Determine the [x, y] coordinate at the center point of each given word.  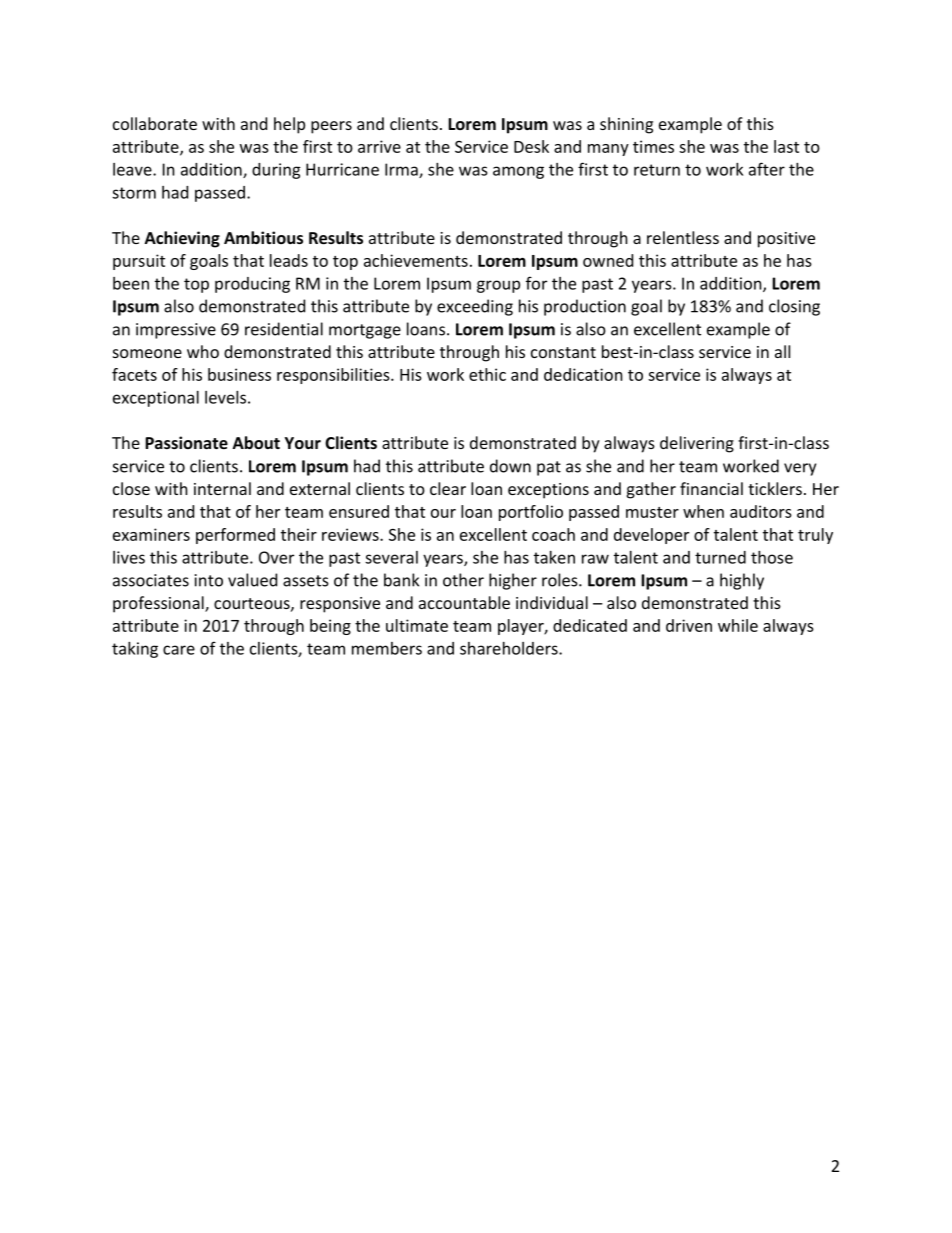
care [179, 650]
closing [794, 307]
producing [252, 285]
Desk [531, 146]
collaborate [155, 123]
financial [711, 488]
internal [222, 488]
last [786, 146]
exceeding [475, 307]
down [510, 466]
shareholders [510, 648]
